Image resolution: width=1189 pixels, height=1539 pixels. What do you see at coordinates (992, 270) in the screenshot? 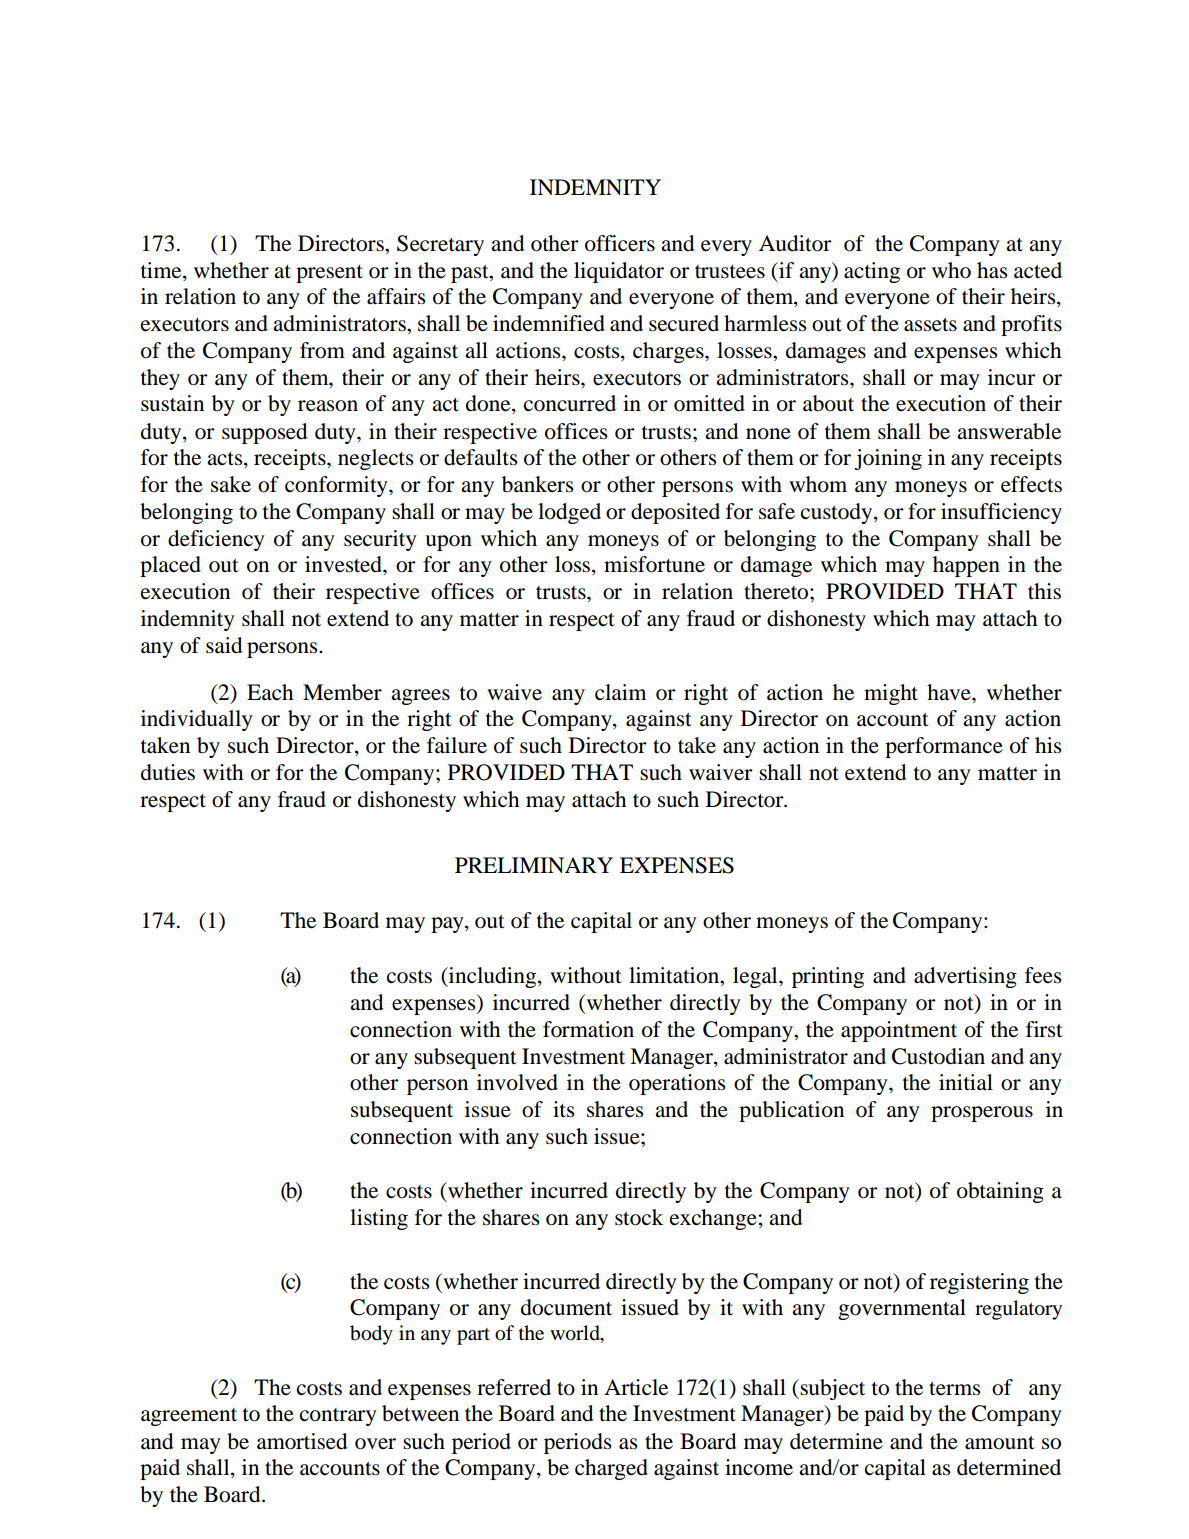
I see `has` at bounding box center [992, 270].
